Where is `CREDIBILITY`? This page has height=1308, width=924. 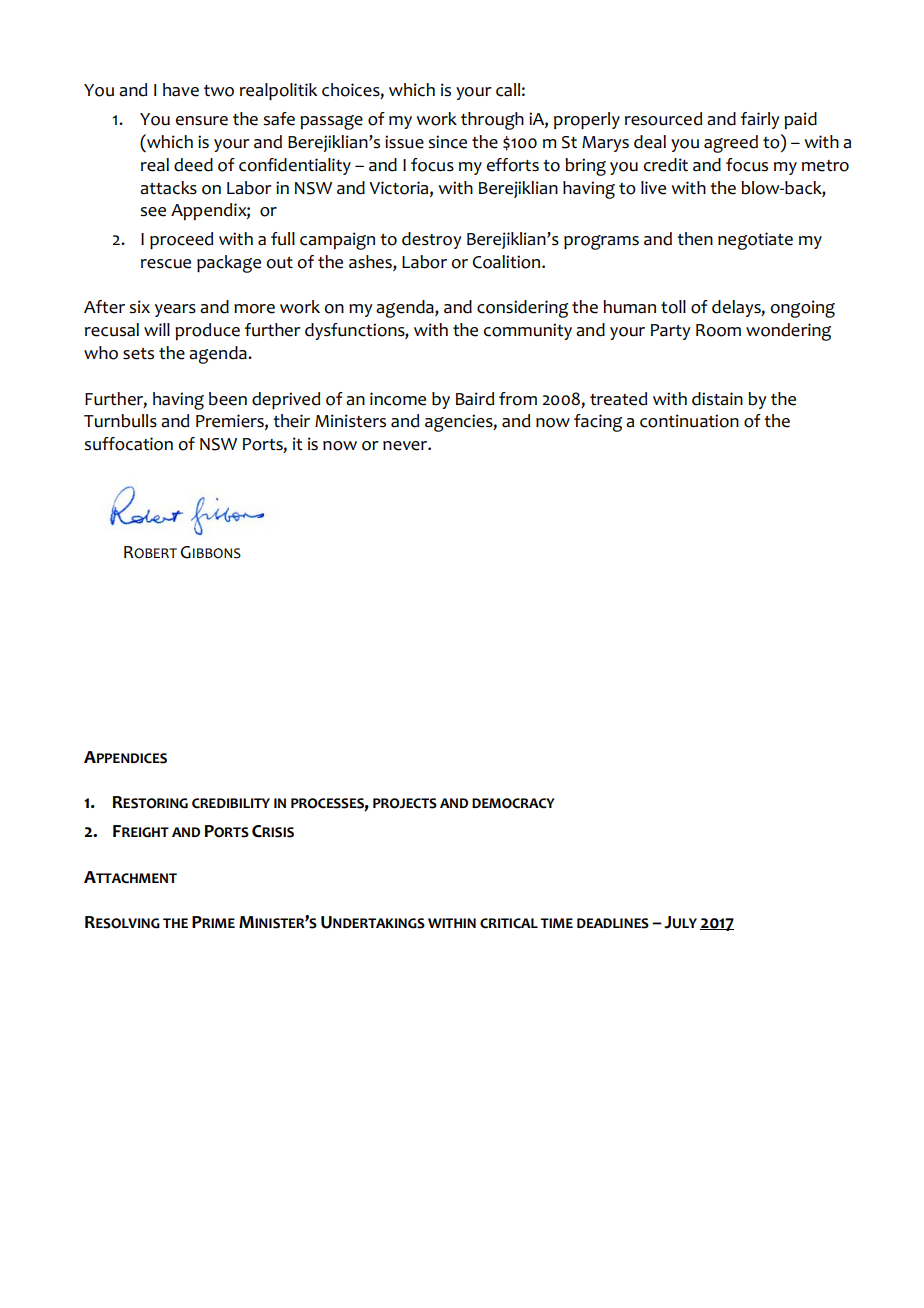 CREDIBILITY is located at coordinates (231, 803).
